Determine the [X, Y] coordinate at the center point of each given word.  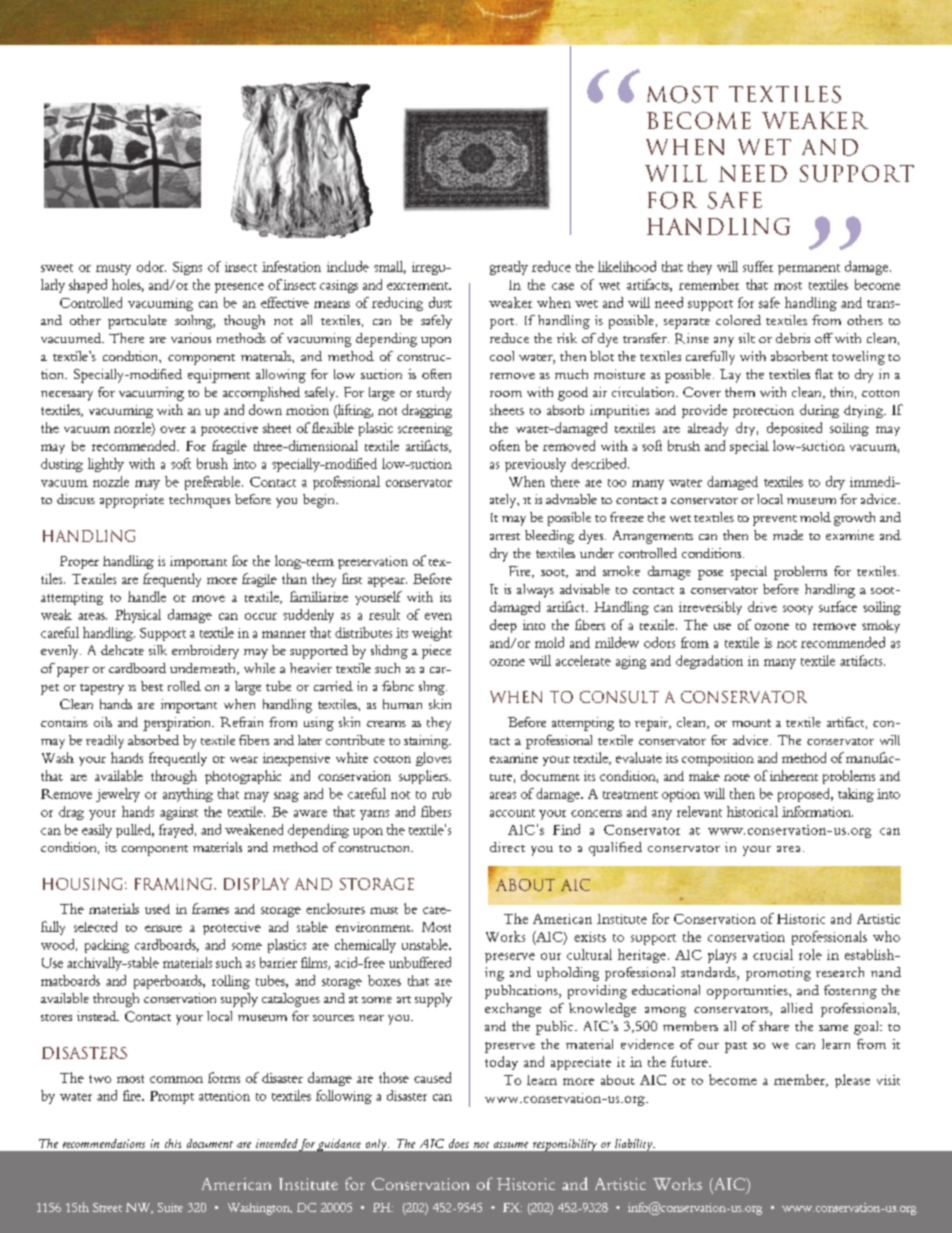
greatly [509, 268]
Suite [170, 1207]
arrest [505, 536]
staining [427, 742]
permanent [809, 269]
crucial [773, 954]
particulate [137, 322]
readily [105, 742]
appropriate [132, 501]
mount [751, 723]
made [788, 535]
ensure [163, 928]
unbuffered [420, 962]
